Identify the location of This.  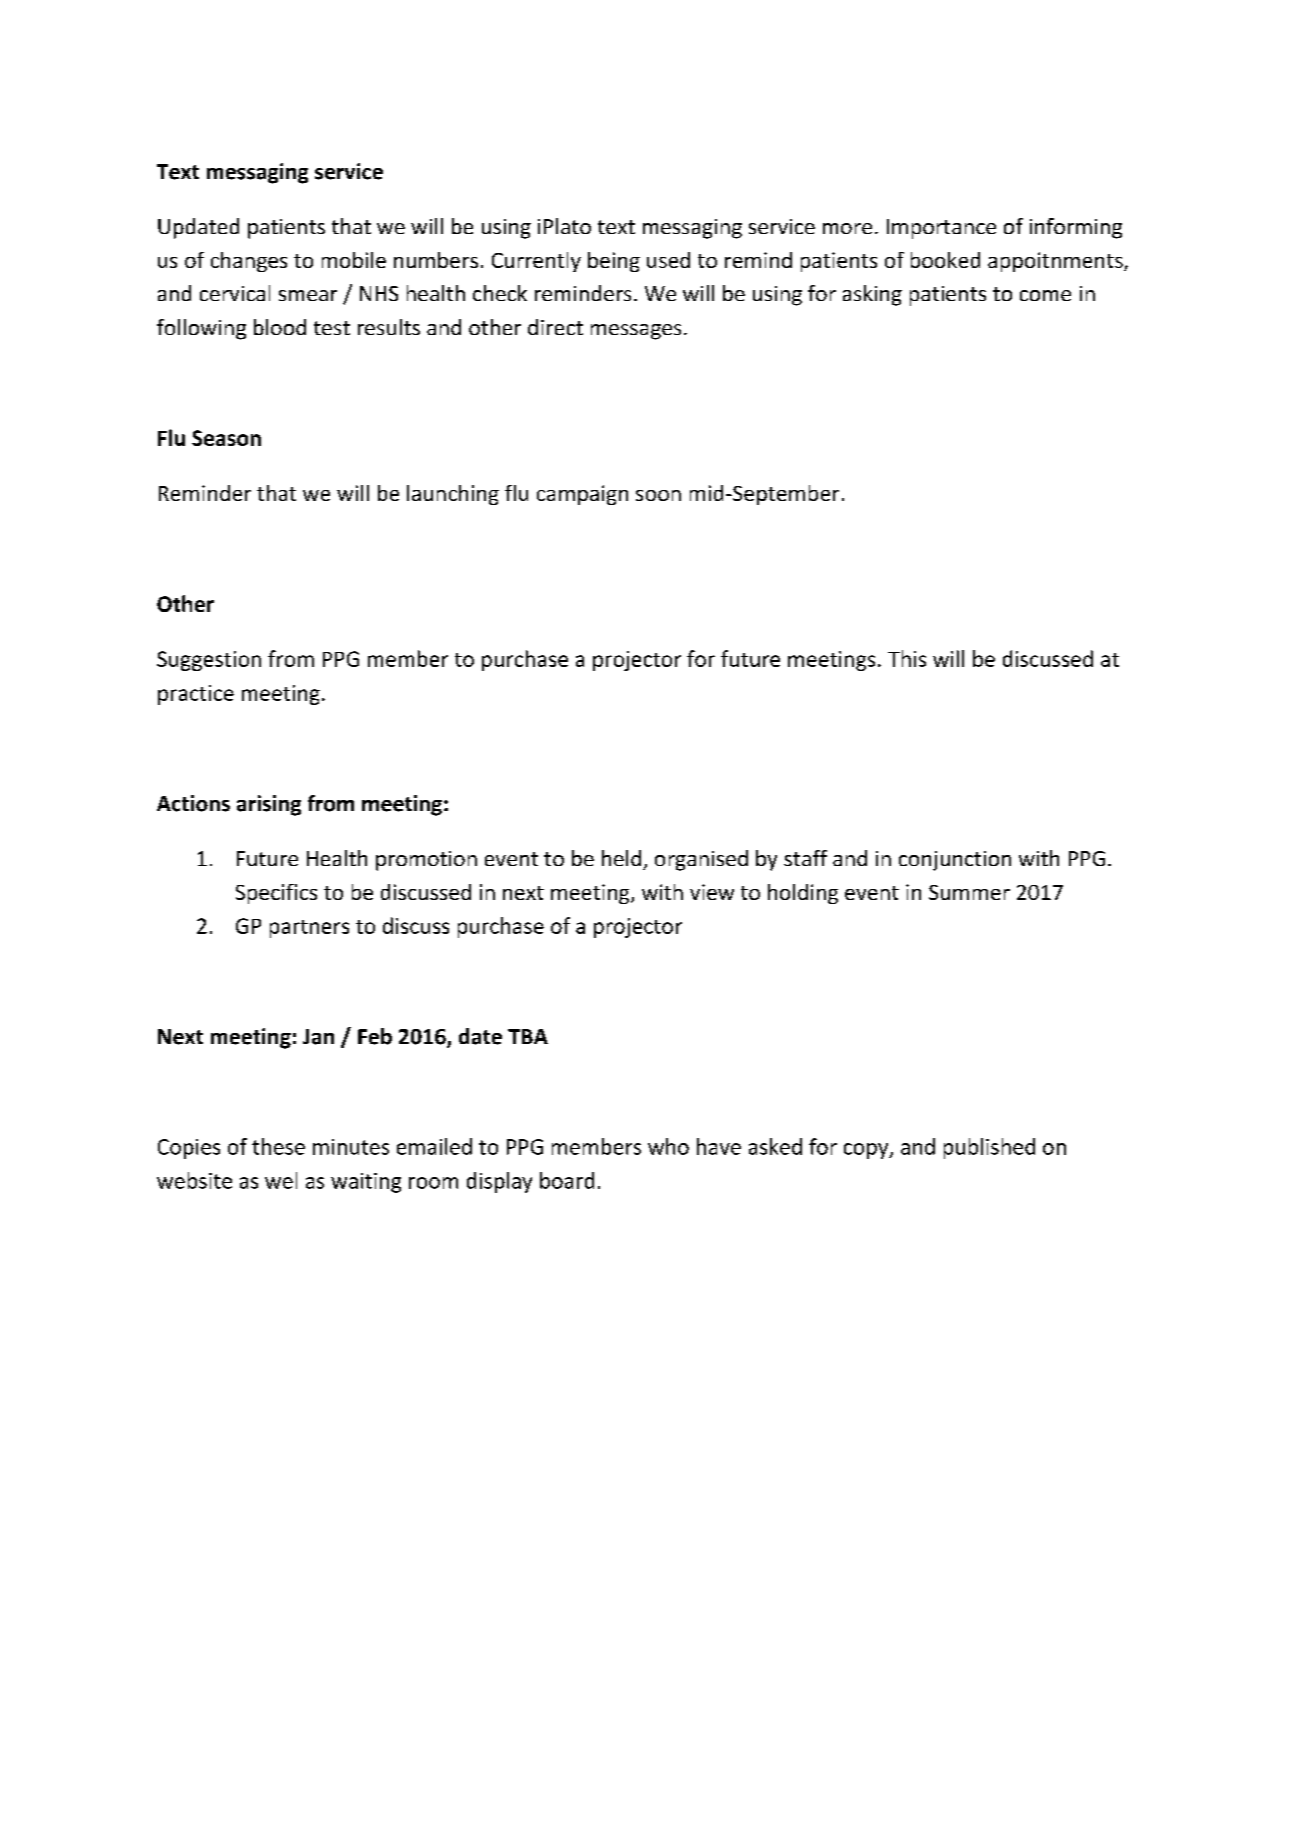
(907, 658).
